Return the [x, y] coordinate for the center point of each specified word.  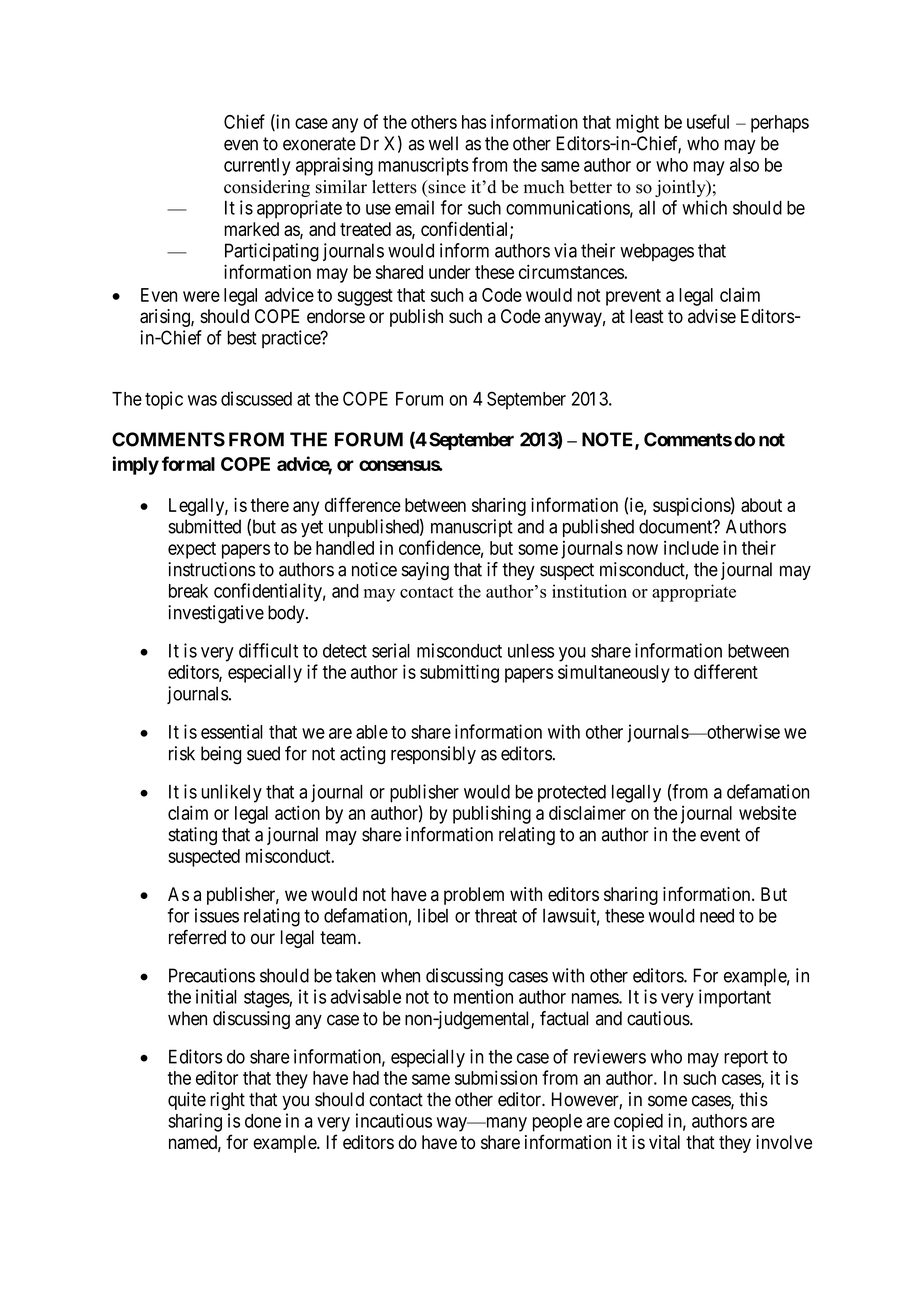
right [227, 1101]
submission [496, 1077]
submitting [459, 673]
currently [257, 167]
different [726, 671]
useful [708, 121]
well [443, 143]
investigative [216, 614]
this [753, 1099]
